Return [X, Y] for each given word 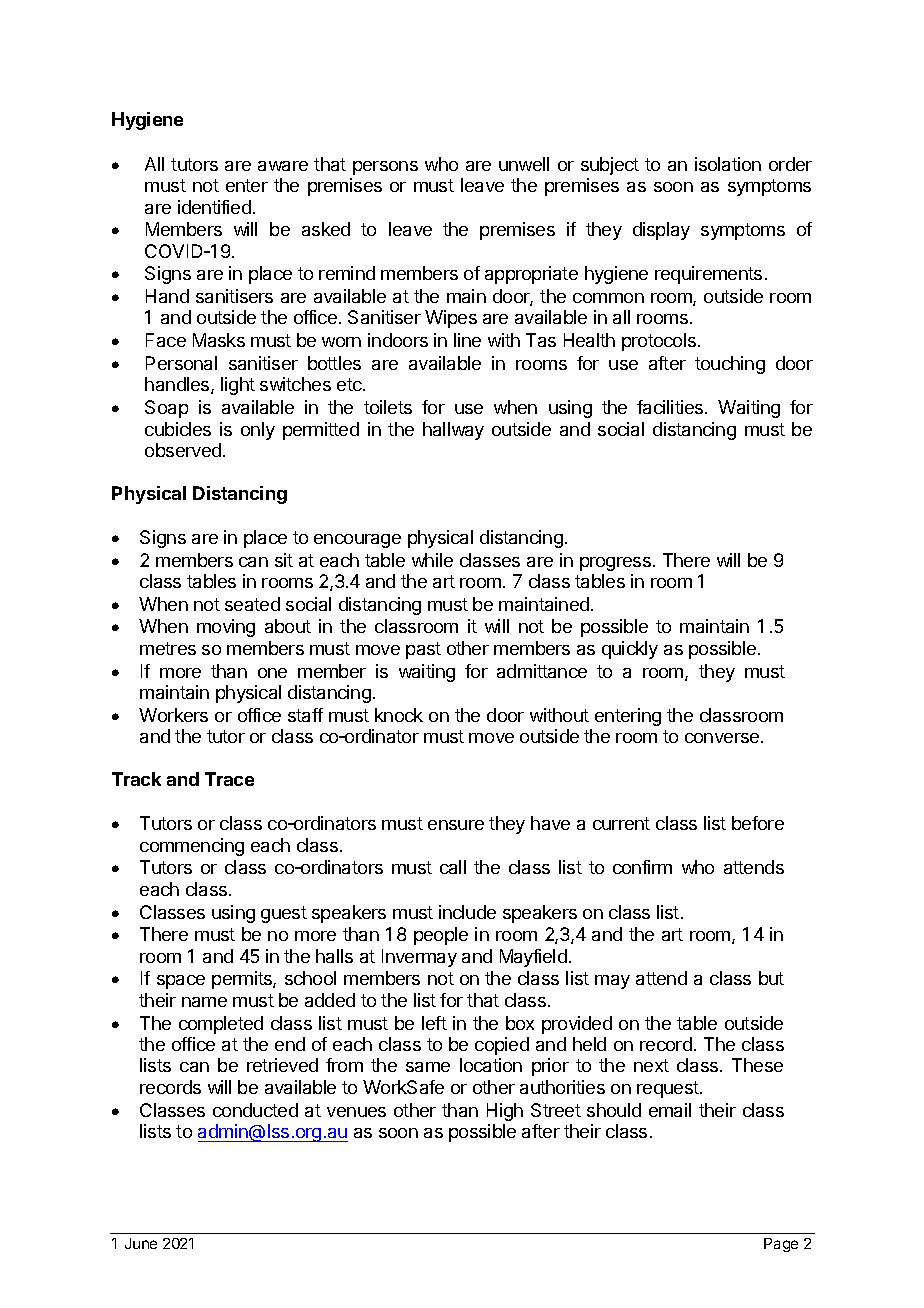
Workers [173, 715]
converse [723, 738]
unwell [524, 164]
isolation [728, 164]
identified [214, 207]
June [141, 1243]
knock [399, 715]
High [505, 1112]
